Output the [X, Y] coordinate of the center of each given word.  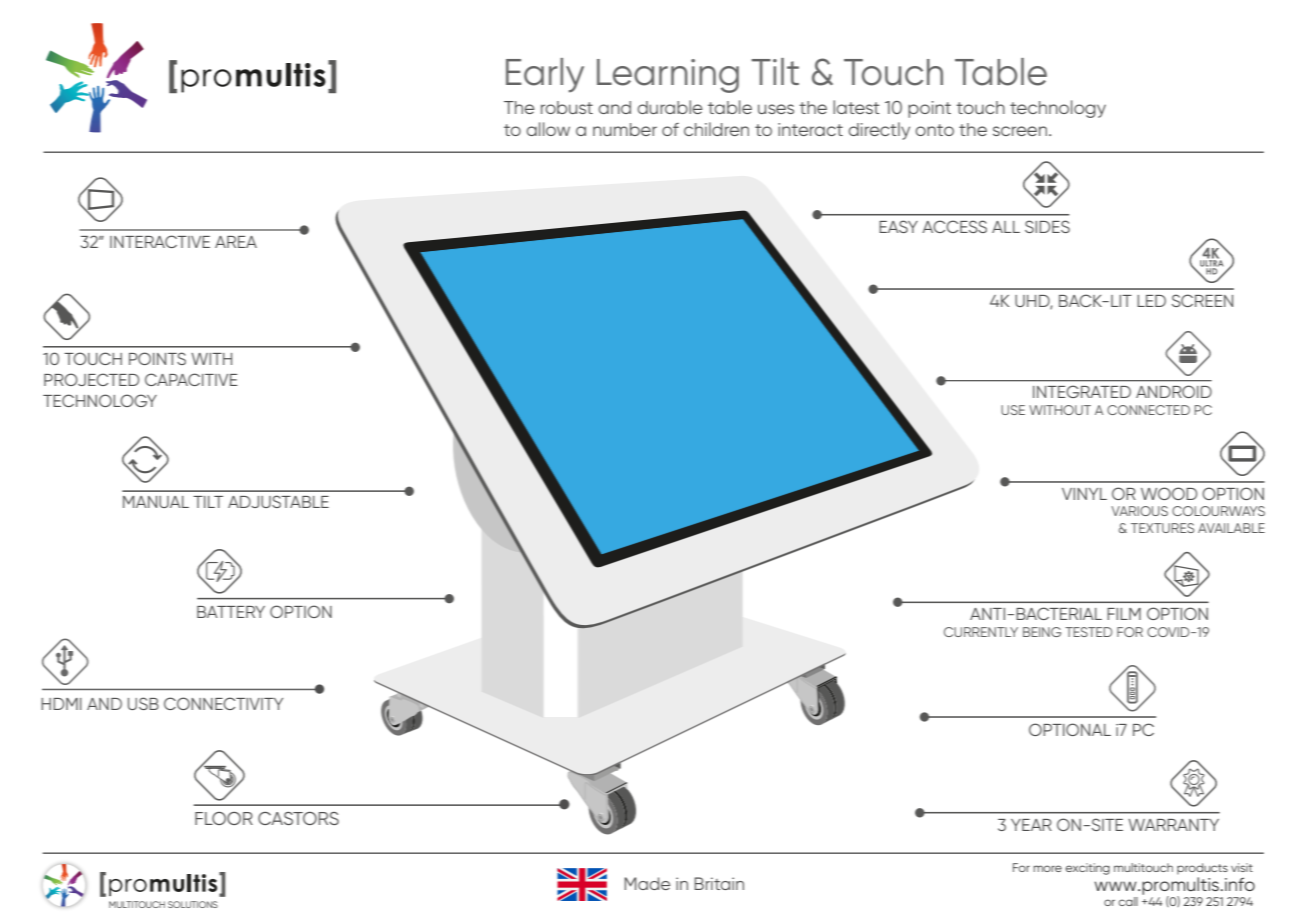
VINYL [1084, 494]
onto [934, 130]
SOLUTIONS [193, 904]
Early [545, 75]
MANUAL [156, 502]
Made [647, 883]
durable [670, 107]
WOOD [1169, 493]
